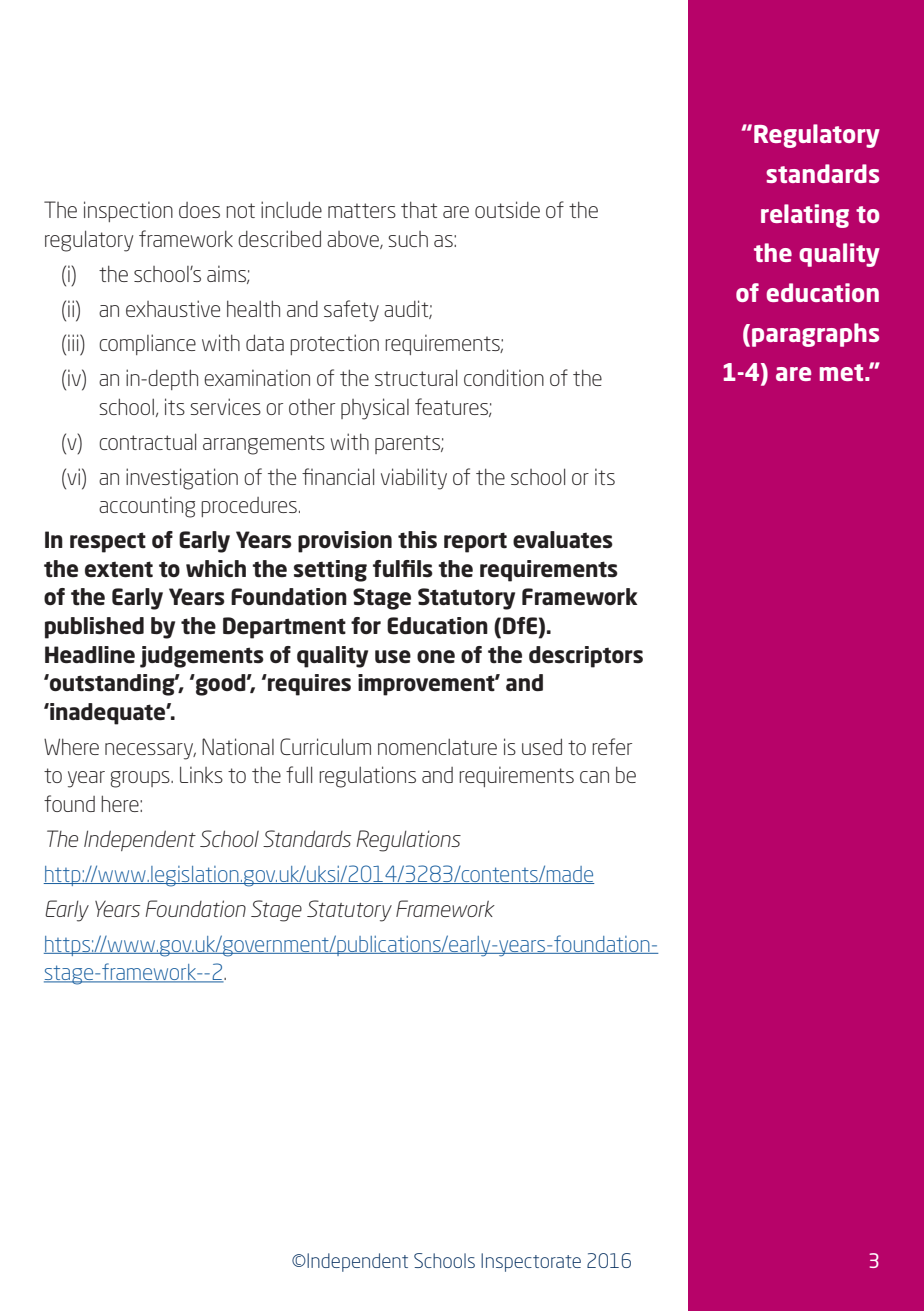  What do you see at coordinates (563, 540) in the image?
I see `evaluates` at bounding box center [563, 540].
